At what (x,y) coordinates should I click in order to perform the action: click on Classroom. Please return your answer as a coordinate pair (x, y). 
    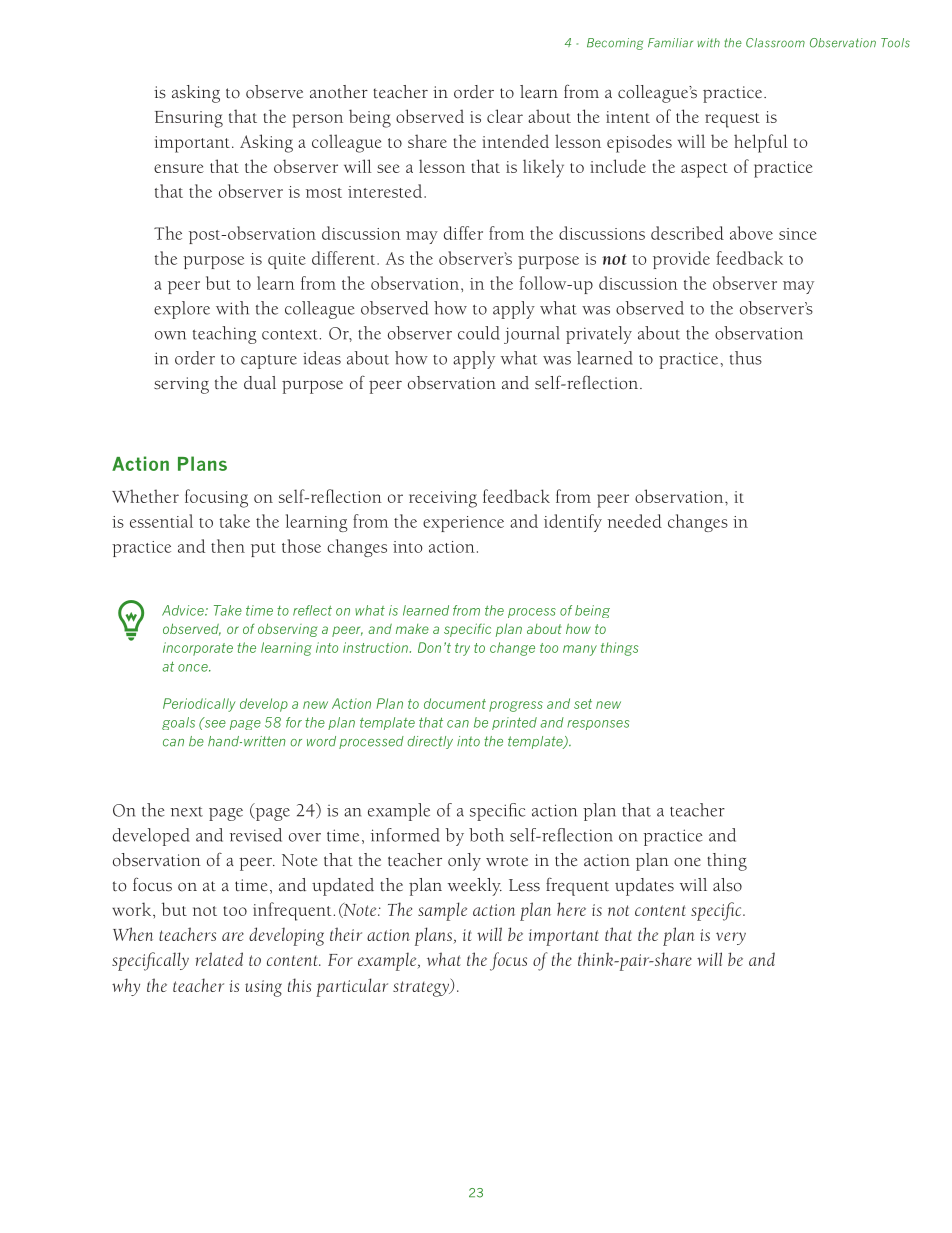
    Looking at the image, I should click on (775, 43).
